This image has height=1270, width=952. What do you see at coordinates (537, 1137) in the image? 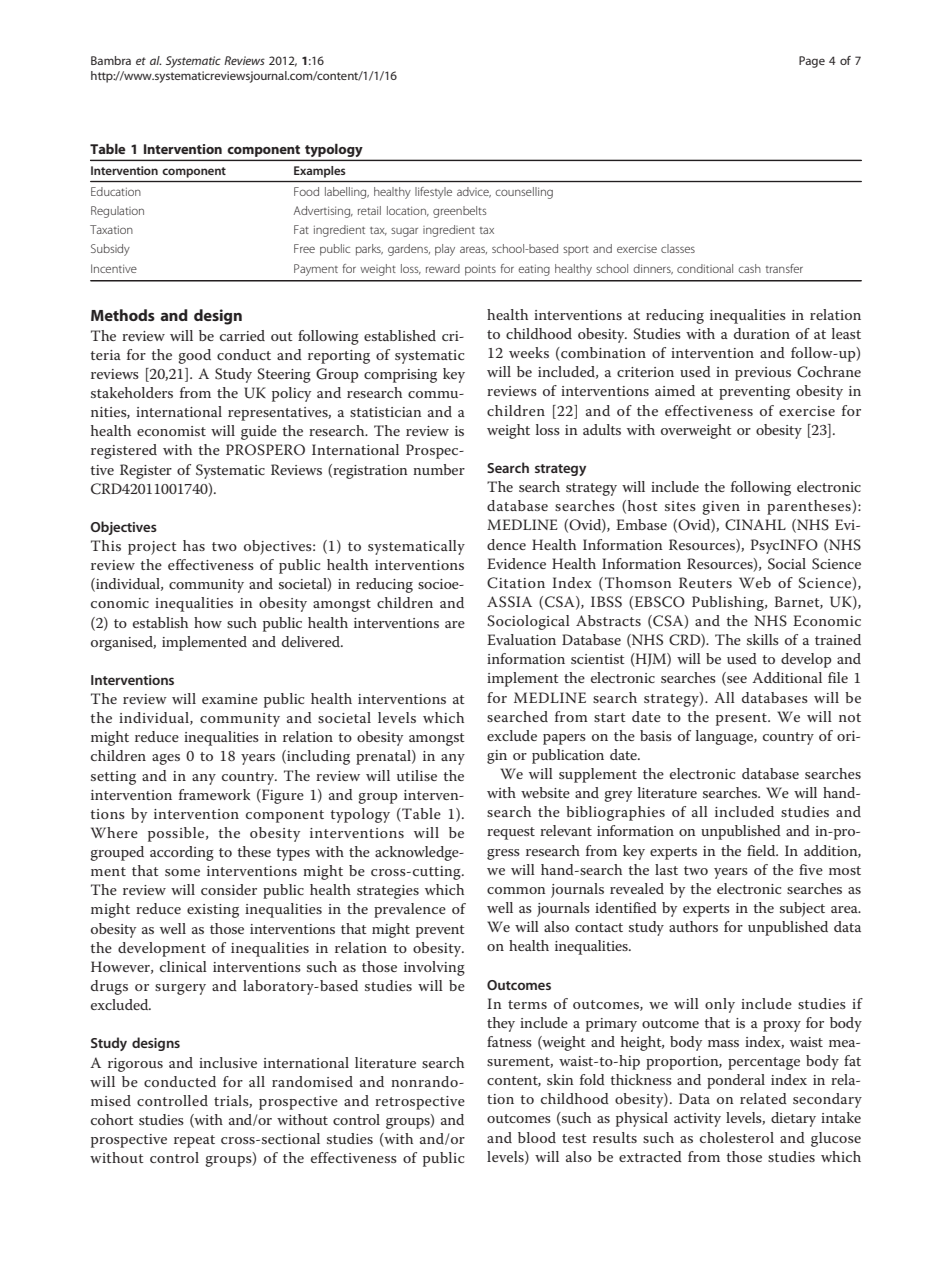
I see `blood` at bounding box center [537, 1137].
